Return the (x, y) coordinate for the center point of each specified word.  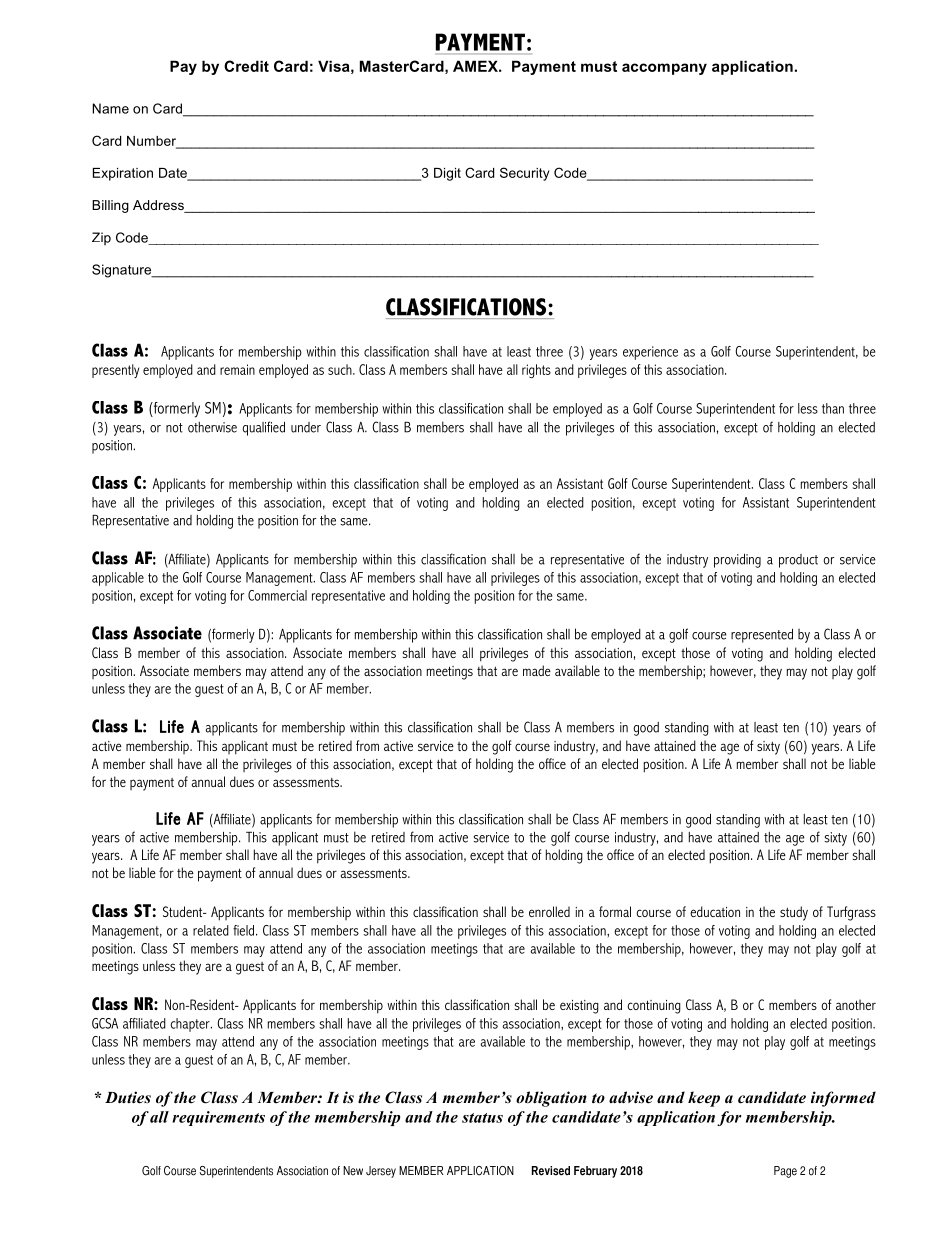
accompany (664, 69)
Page (785, 1172)
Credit (246, 66)
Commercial (277, 595)
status (482, 1118)
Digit (447, 174)
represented (762, 636)
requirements (218, 1118)
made (537, 670)
